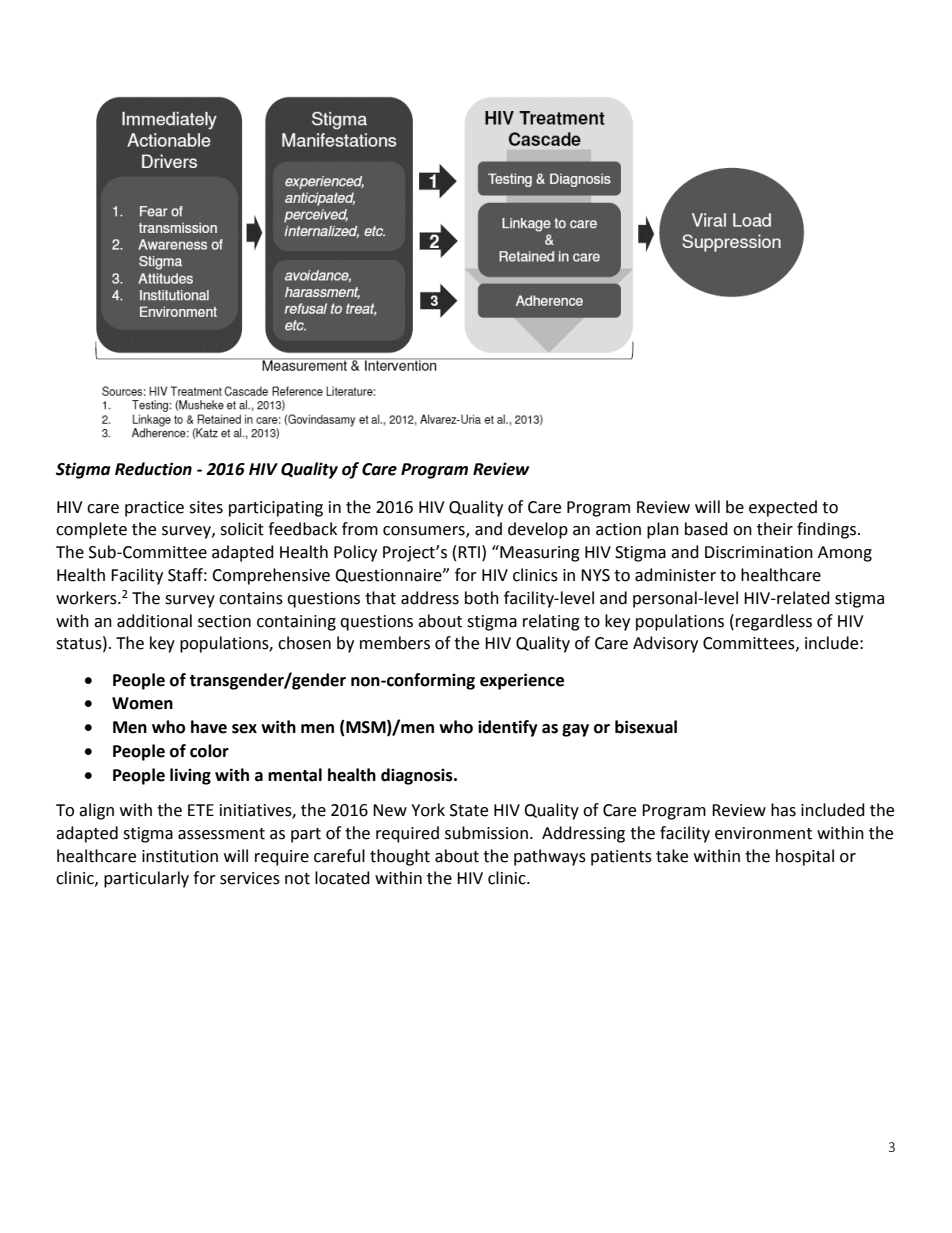 The width and height of the page is (952, 1233). Describe the element at coordinates (190, 776) in the page. I see `living` at that location.
